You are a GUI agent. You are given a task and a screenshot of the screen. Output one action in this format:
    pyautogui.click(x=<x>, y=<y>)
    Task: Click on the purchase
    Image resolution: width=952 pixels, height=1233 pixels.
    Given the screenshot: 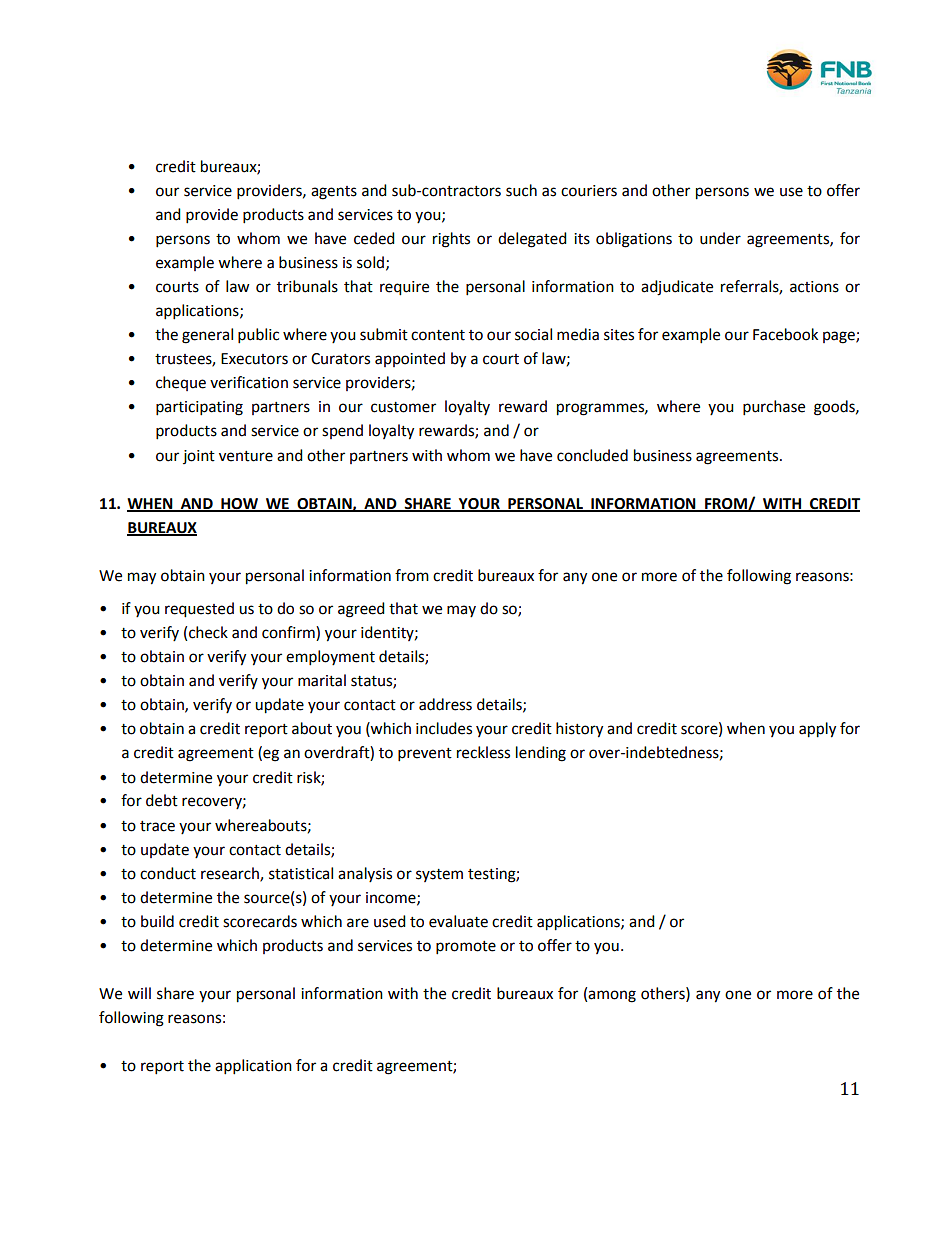 What is the action you would take?
    pyautogui.click(x=774, y=408)
